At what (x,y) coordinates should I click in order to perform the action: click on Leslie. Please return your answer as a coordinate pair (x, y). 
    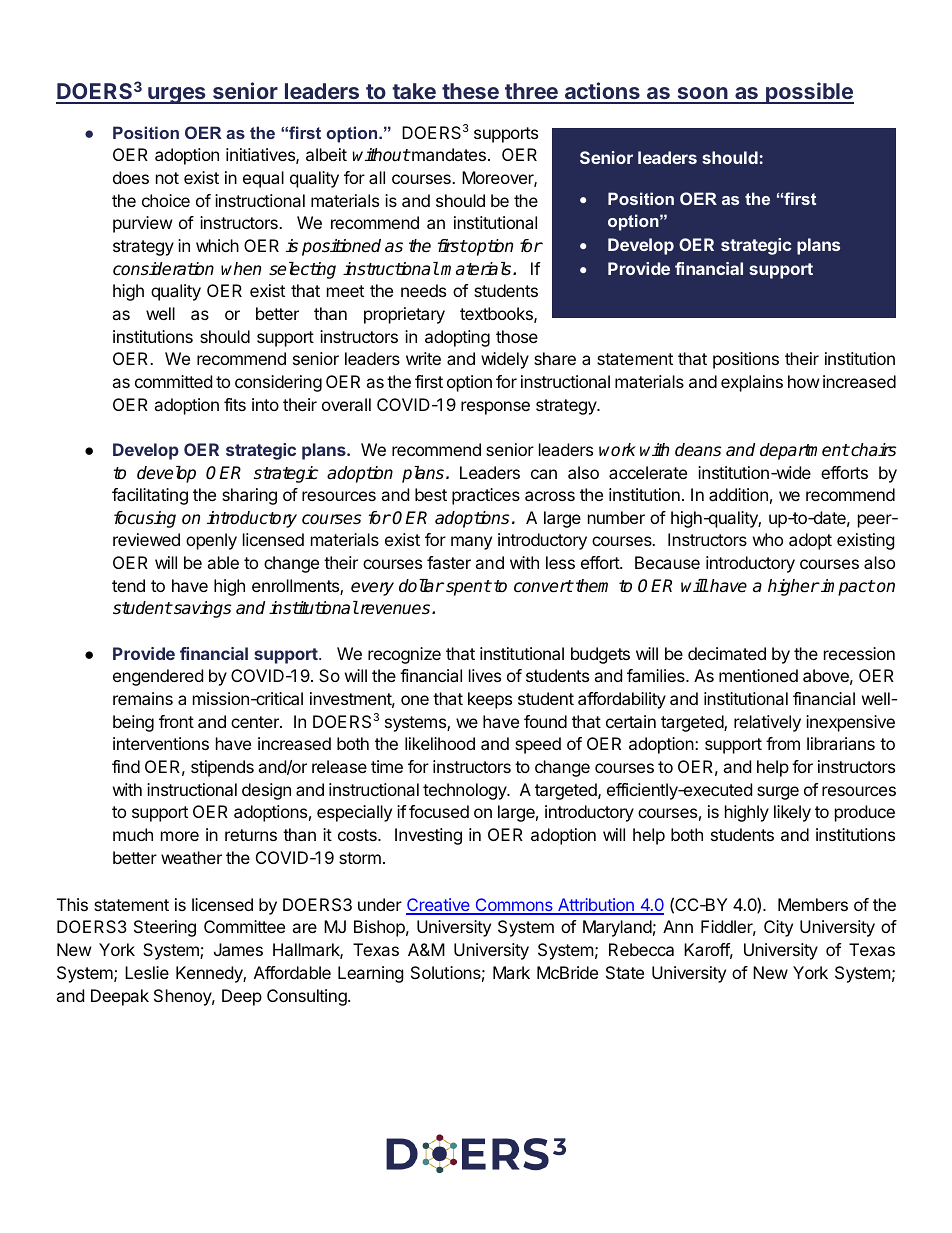
    Looking at the image, I should click on (147, 972).
